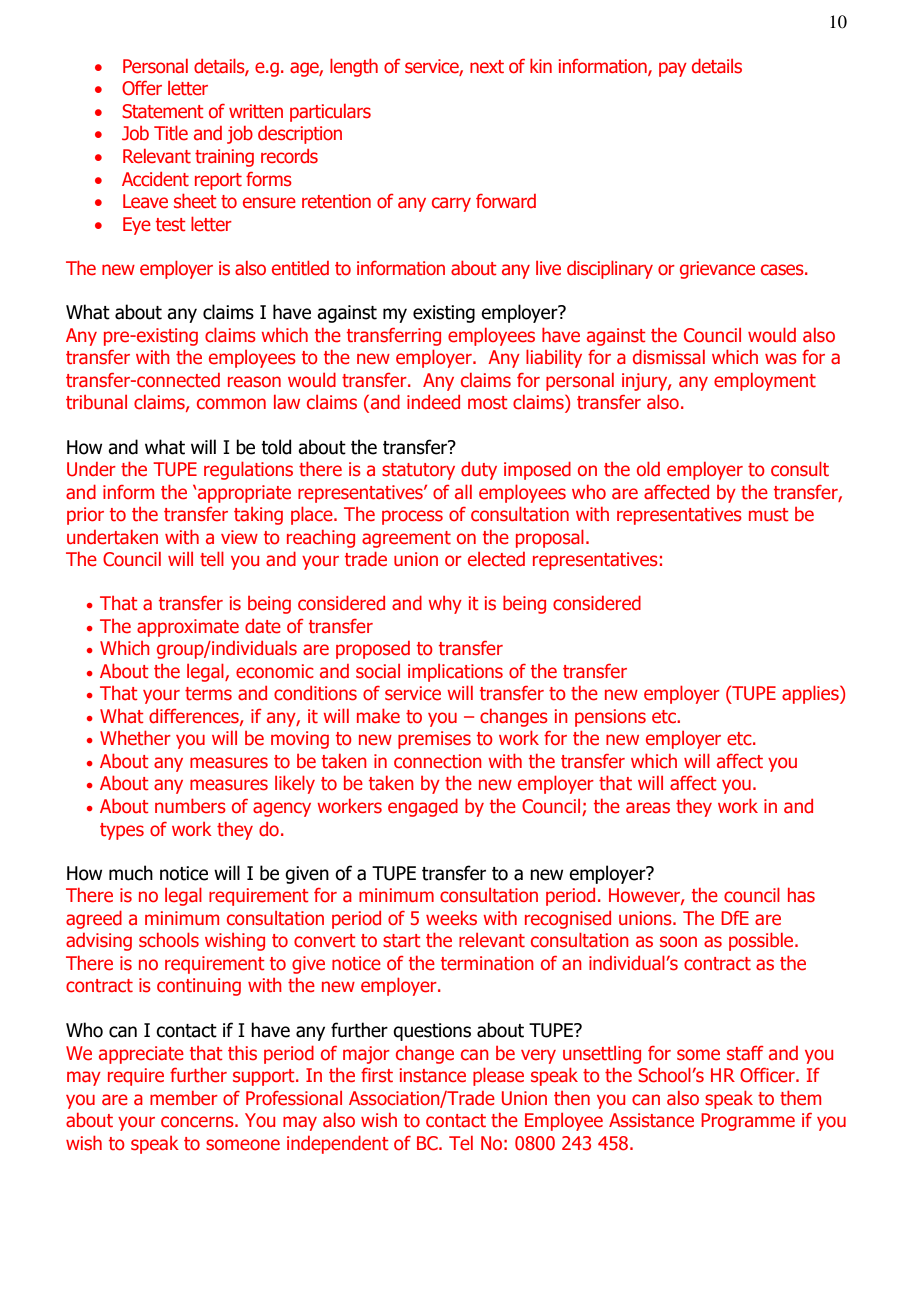  I want to click on Statement, so click(163, 111).
